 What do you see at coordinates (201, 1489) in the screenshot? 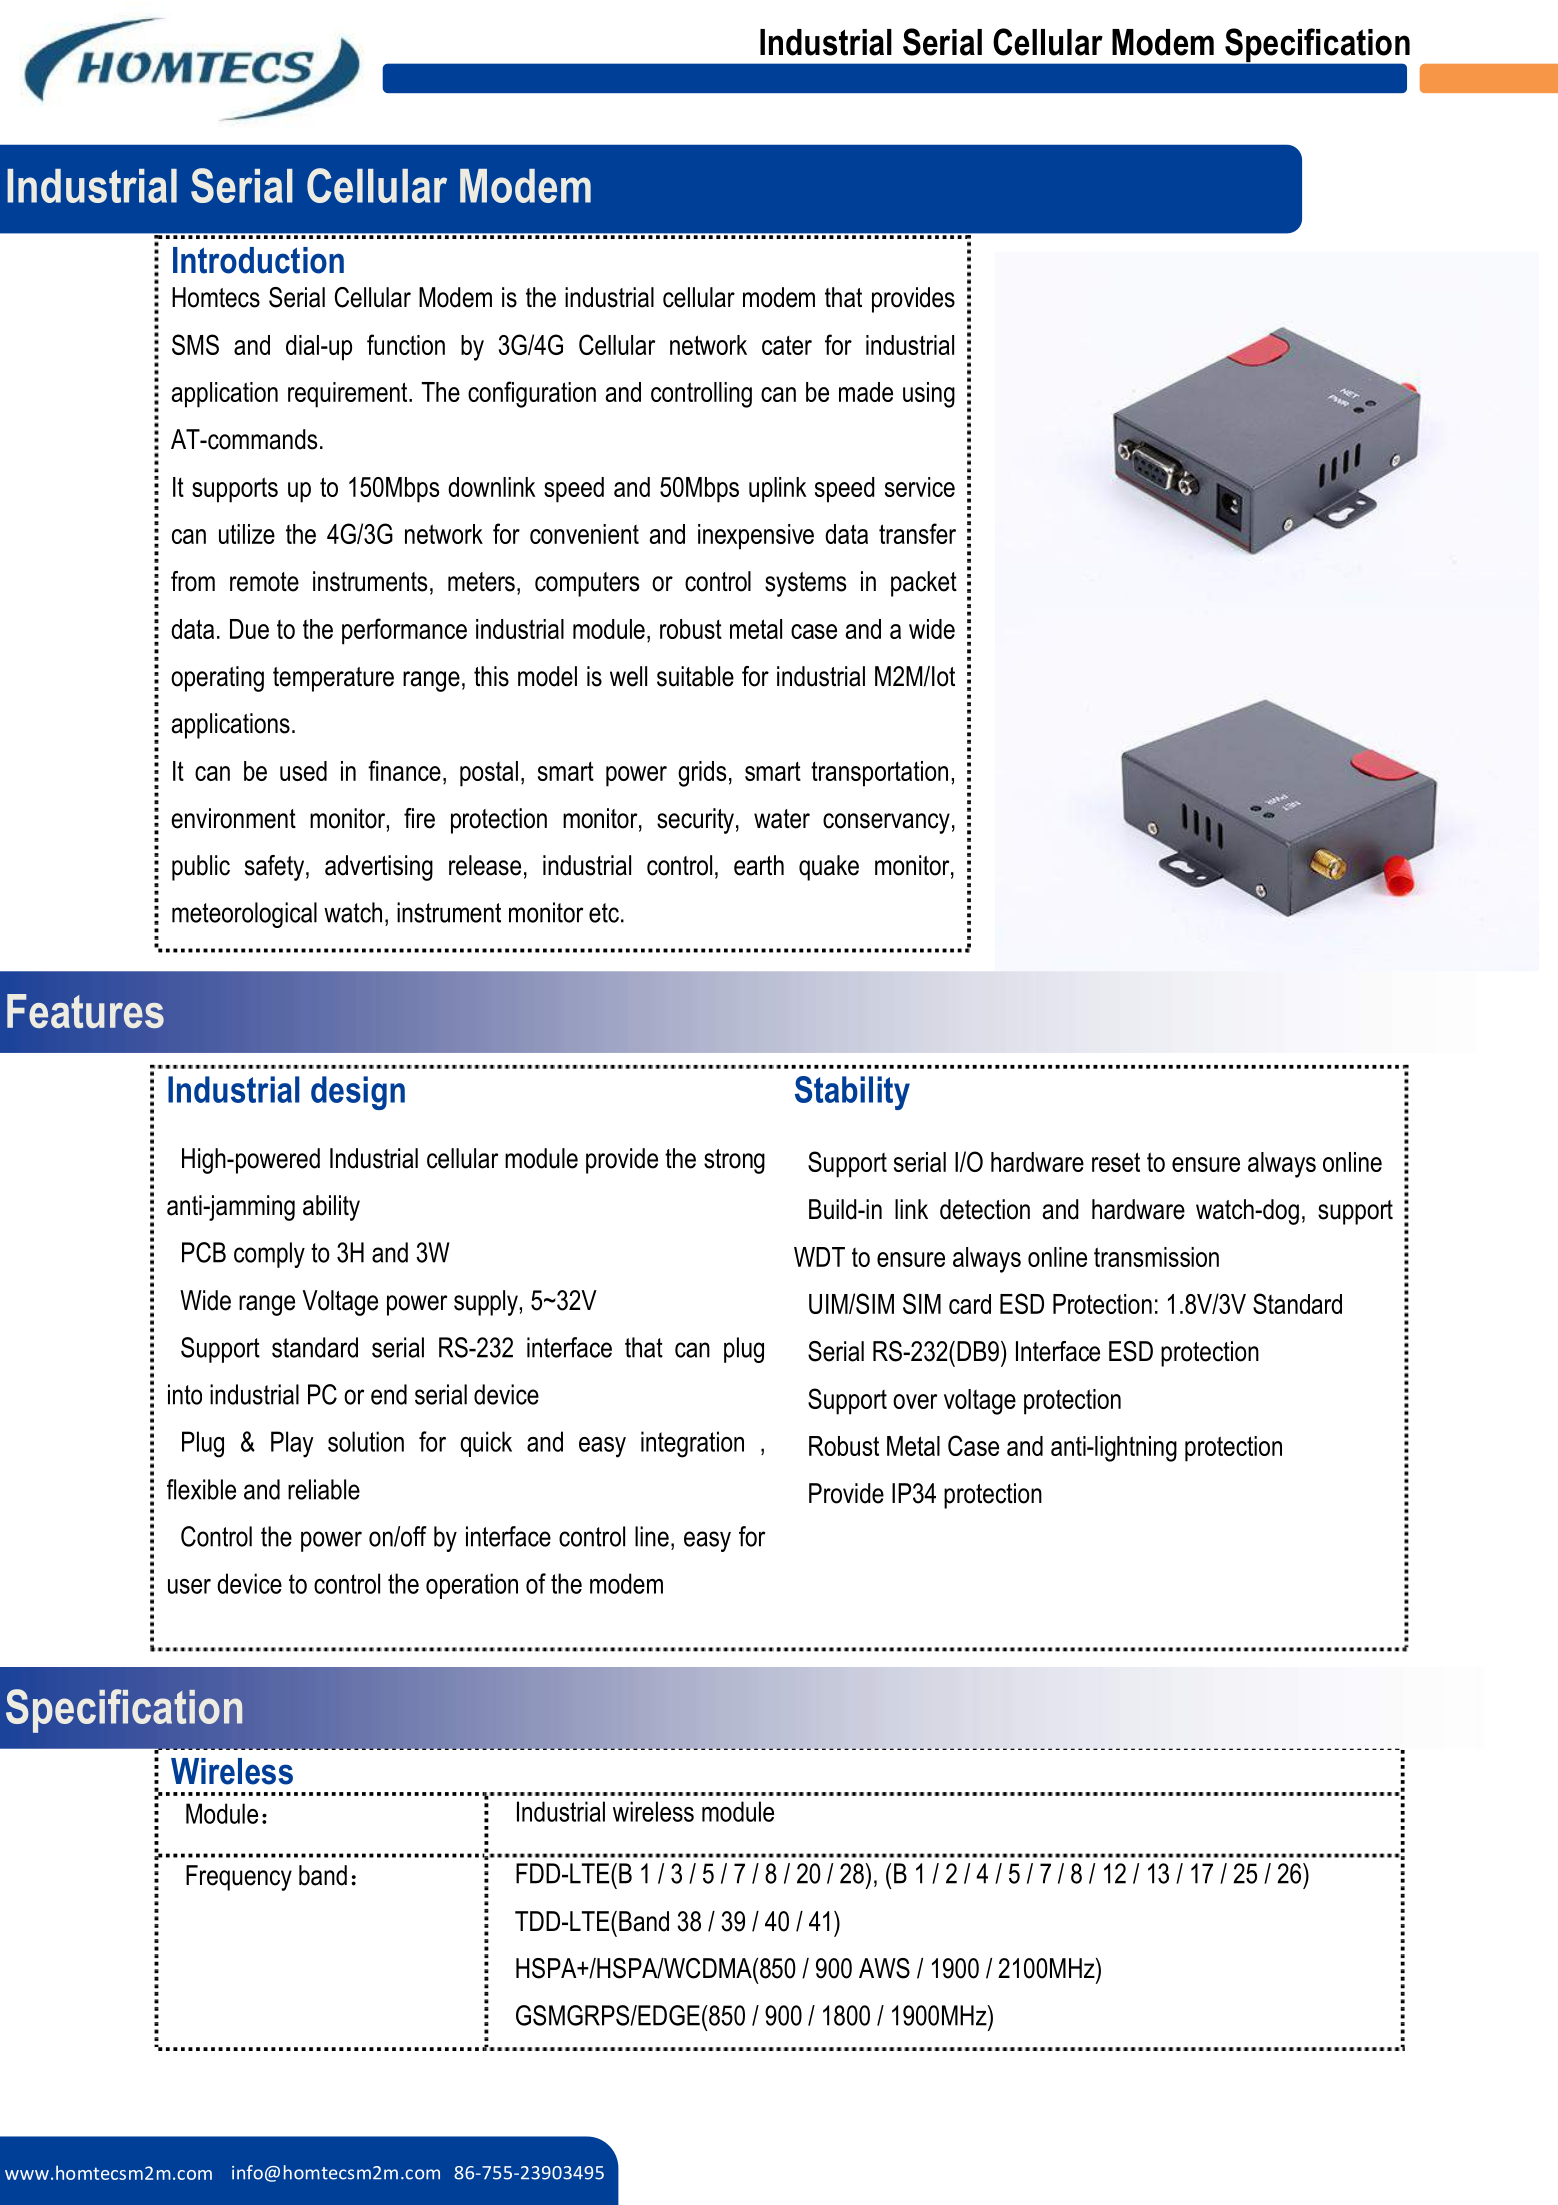
I see `flexible` at bounding box center [201, 1489].
